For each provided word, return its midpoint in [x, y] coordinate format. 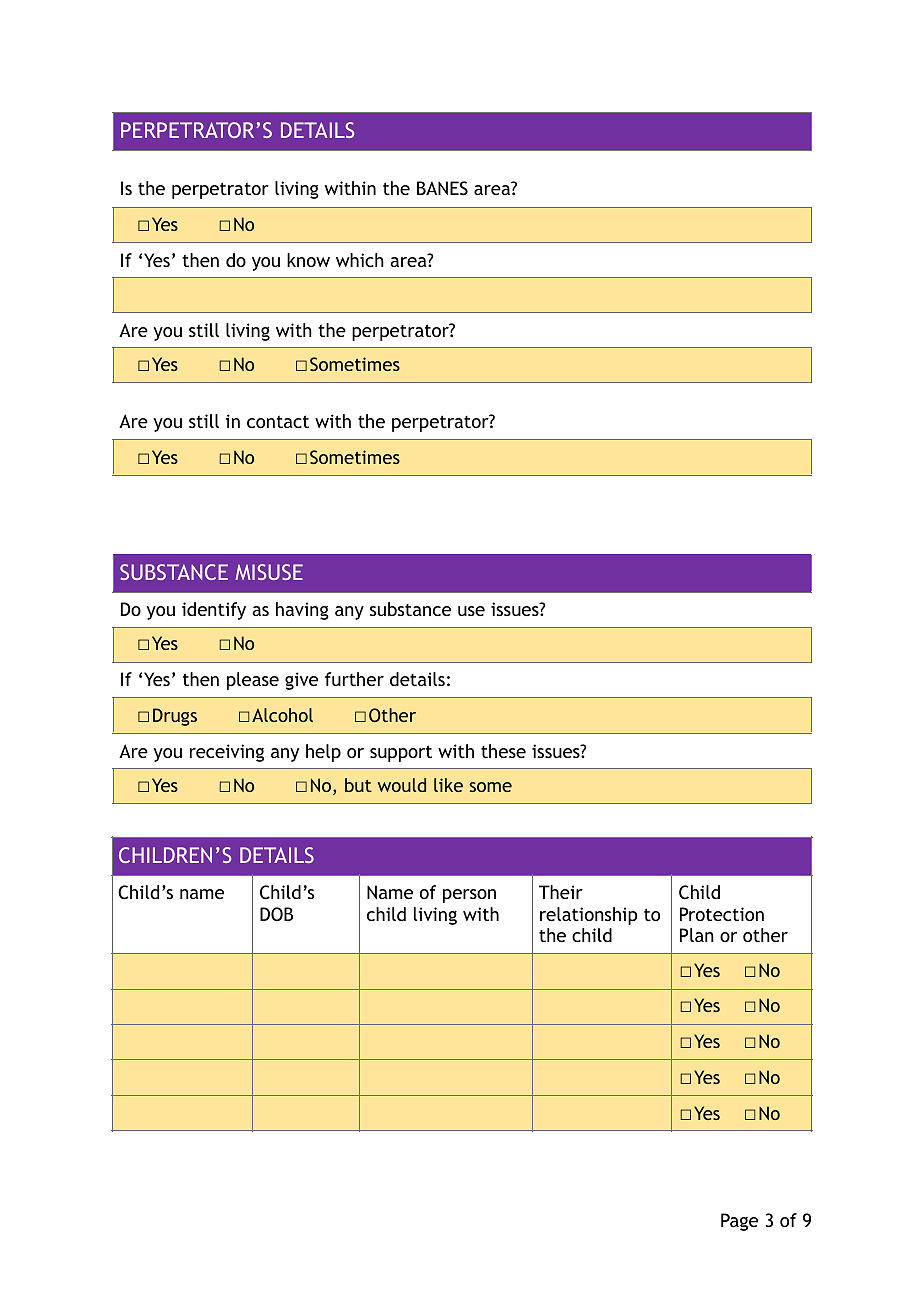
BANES [442, 188]
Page [739, 1222]
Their [561, 892]
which [360, 260]
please [253, 681]
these [503, 751]
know [308, 260]
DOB [276, 914]
